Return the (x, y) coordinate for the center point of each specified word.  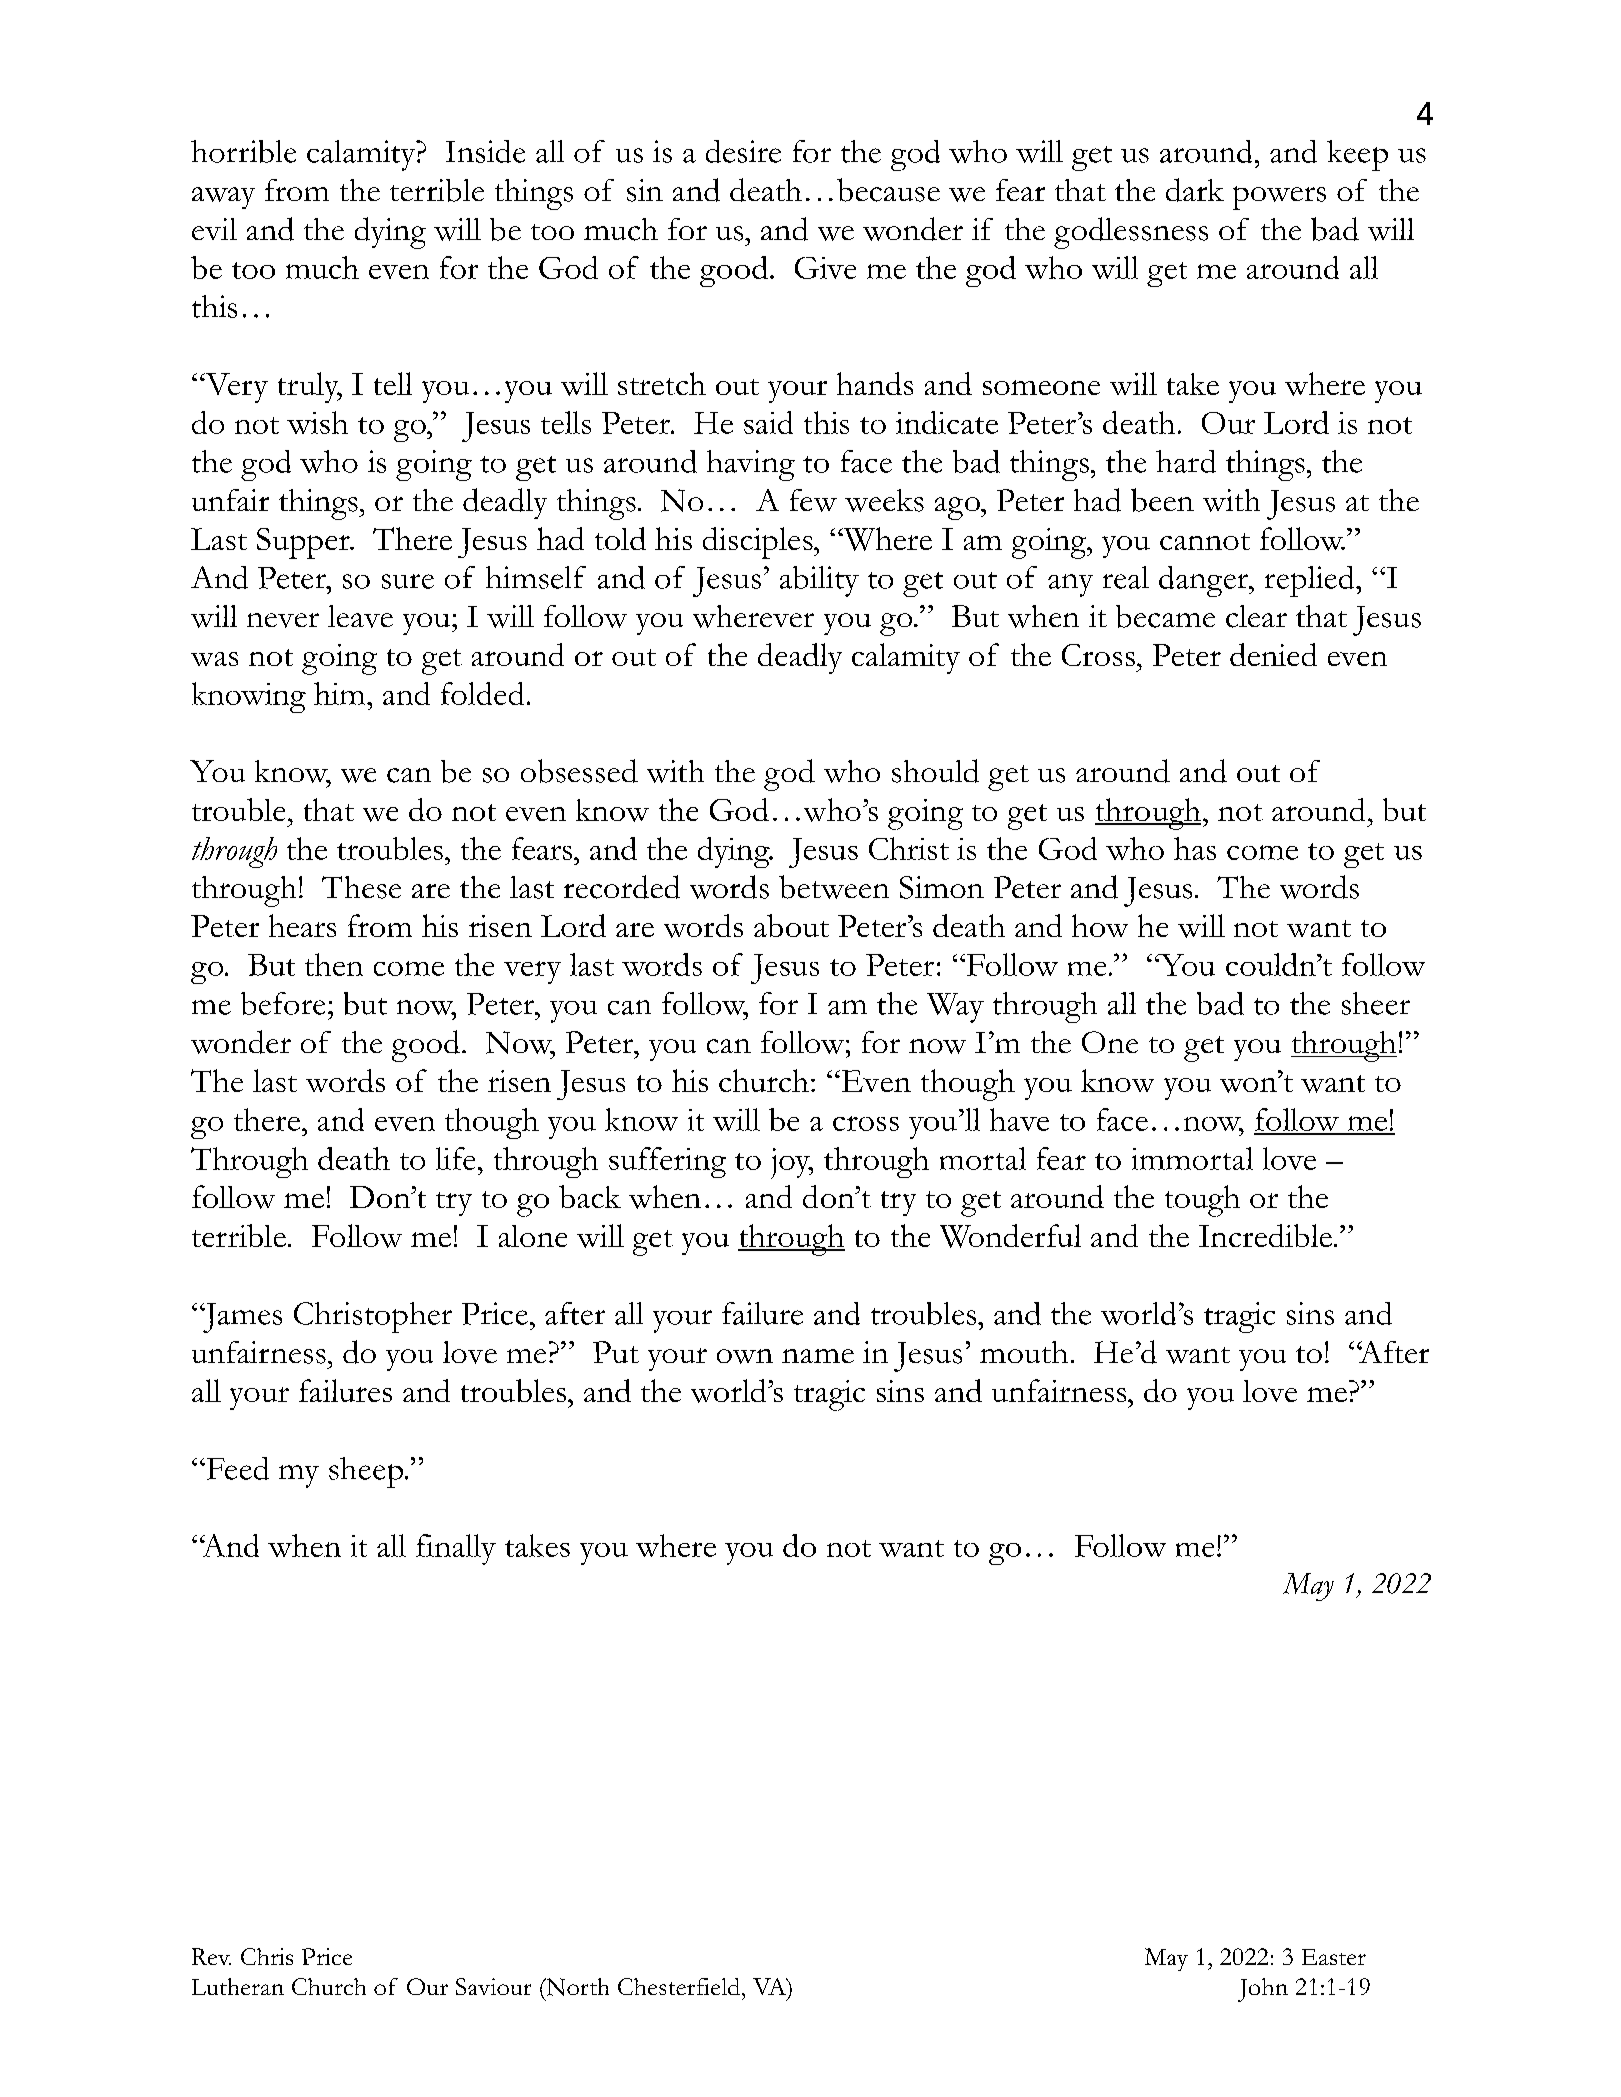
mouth (1024, 1352)
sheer (1376, 1003)
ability (819, 581)
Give (825, 268)
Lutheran (238, 1986)
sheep (367, 1472)
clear (1256, 616)
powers (1279, 198)
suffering (667, 1162)
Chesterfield (680, 1986)
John (1263, 1990)
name (818, 1356)
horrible (243, 151)
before (283, 1003)
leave (360, 616)
